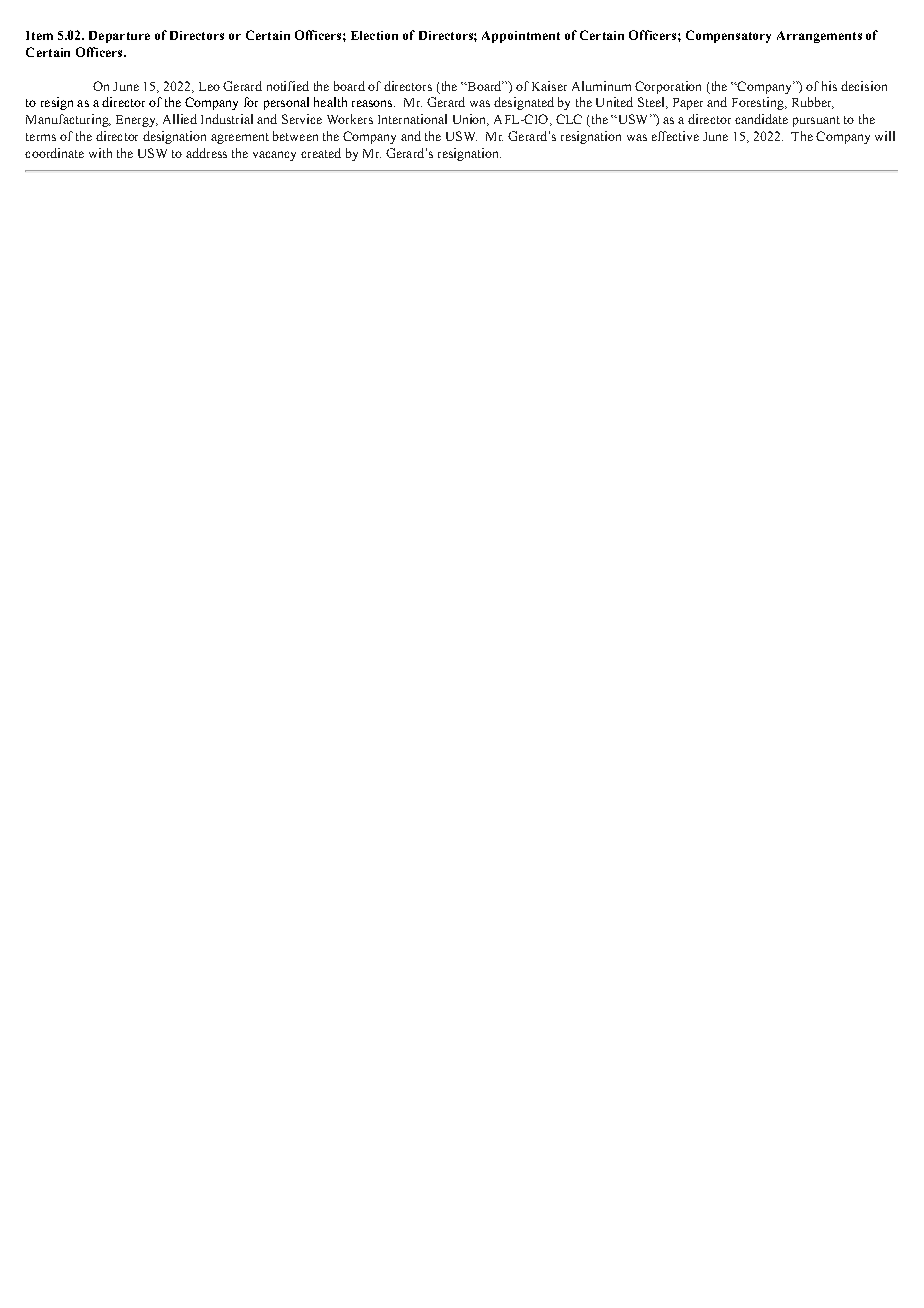 This page has width=924, height=1308. I want to click on created, so click(321, 153).
